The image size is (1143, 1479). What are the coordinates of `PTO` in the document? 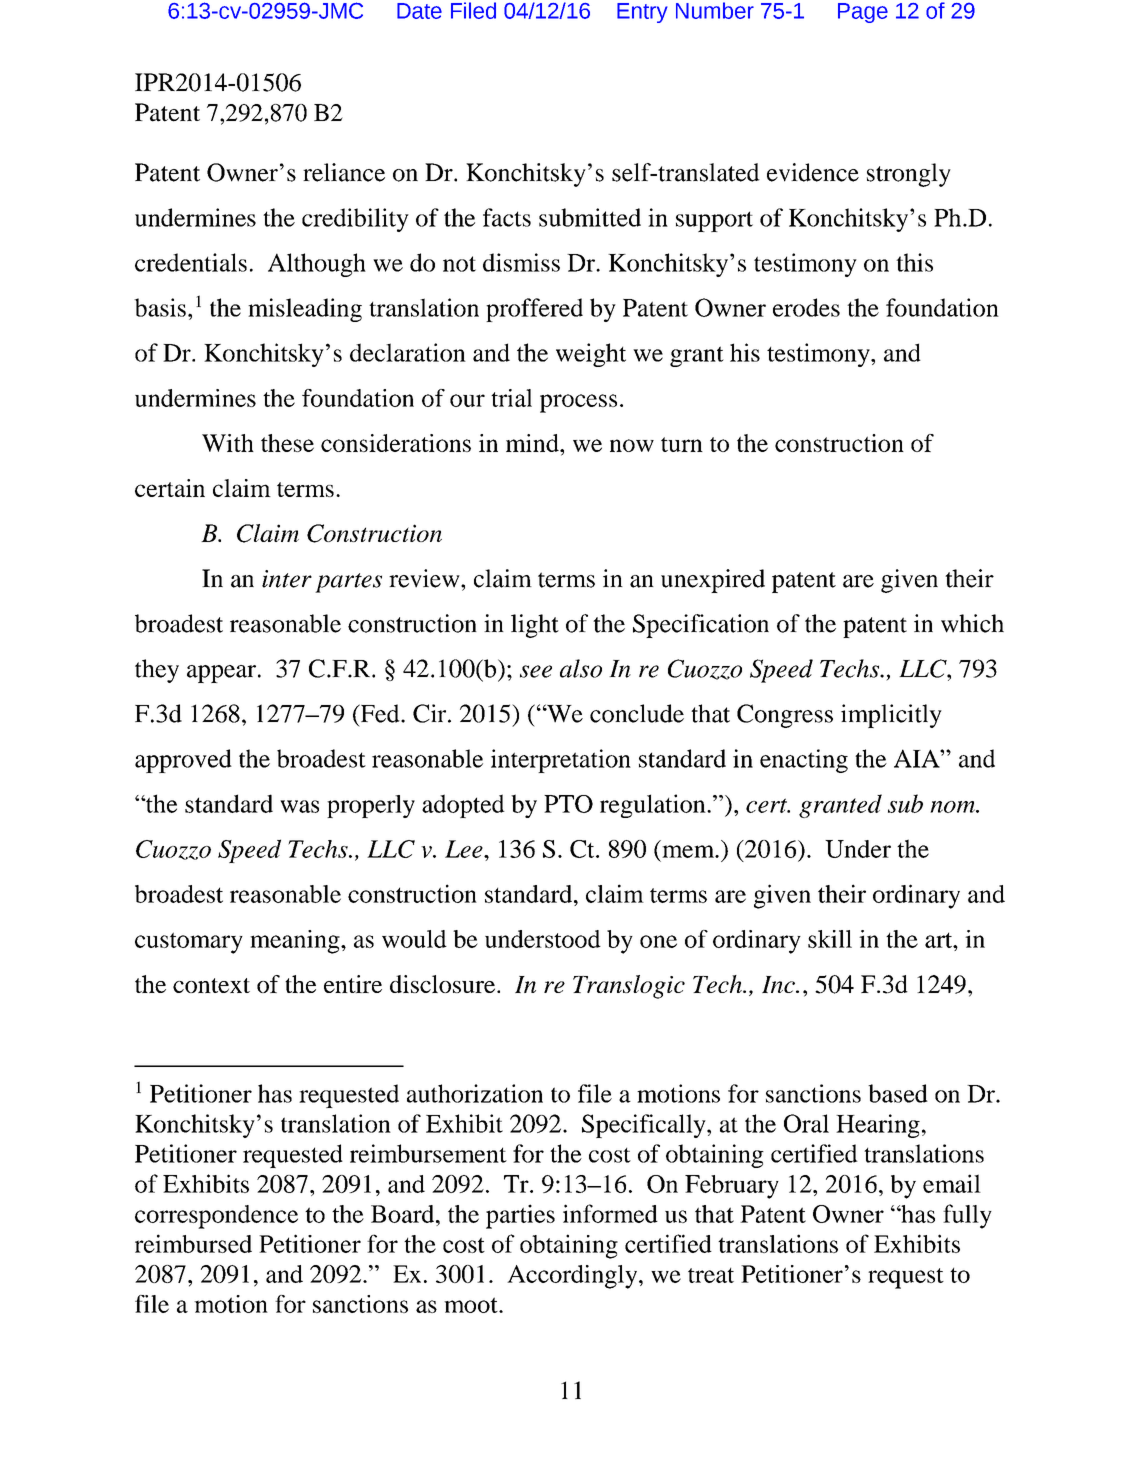 It's located at (568, 804).
